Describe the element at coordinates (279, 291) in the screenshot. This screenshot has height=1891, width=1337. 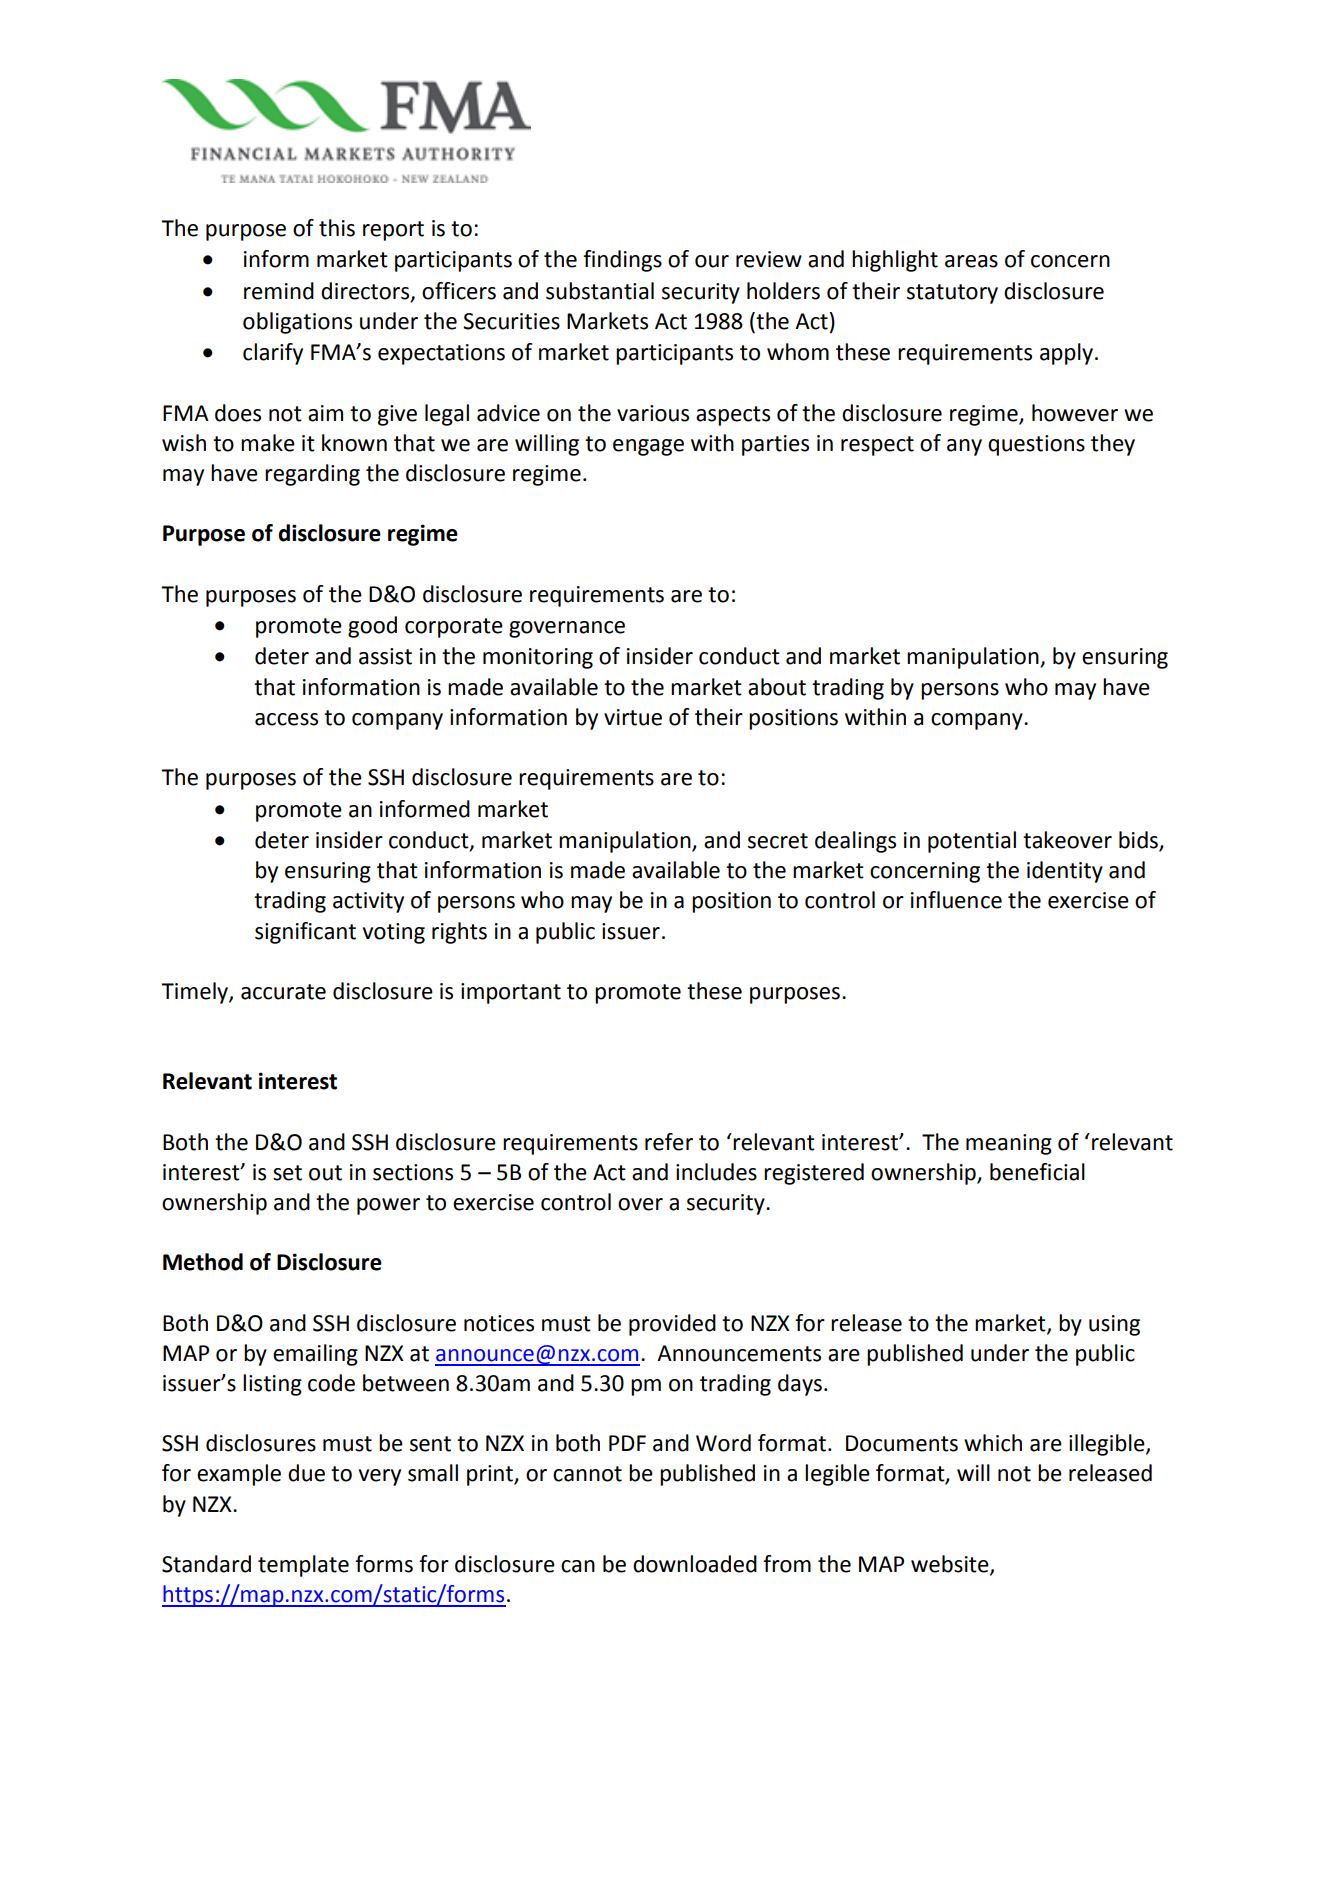
I see `remind` at that location.
